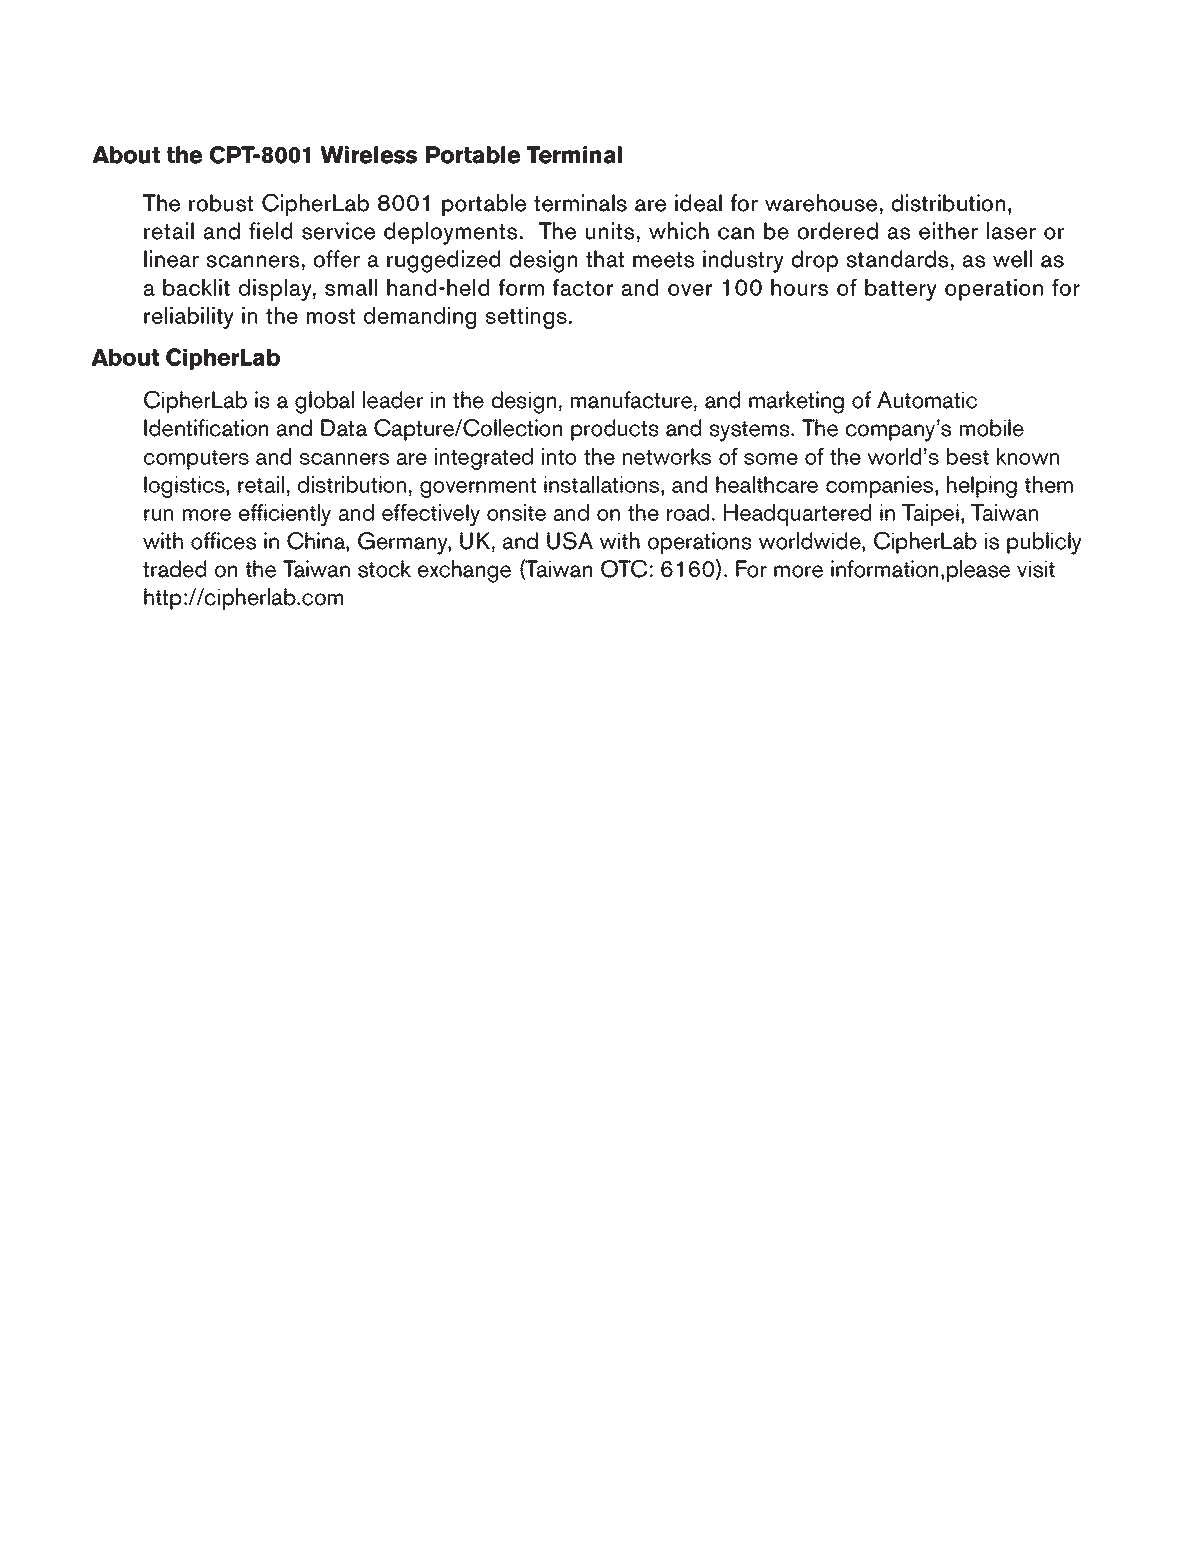 The height and width of the screenshot is (1549, 1197). Describe the element at coordinates (624, 569) in the screenshot. I see `OTC` at that location.
